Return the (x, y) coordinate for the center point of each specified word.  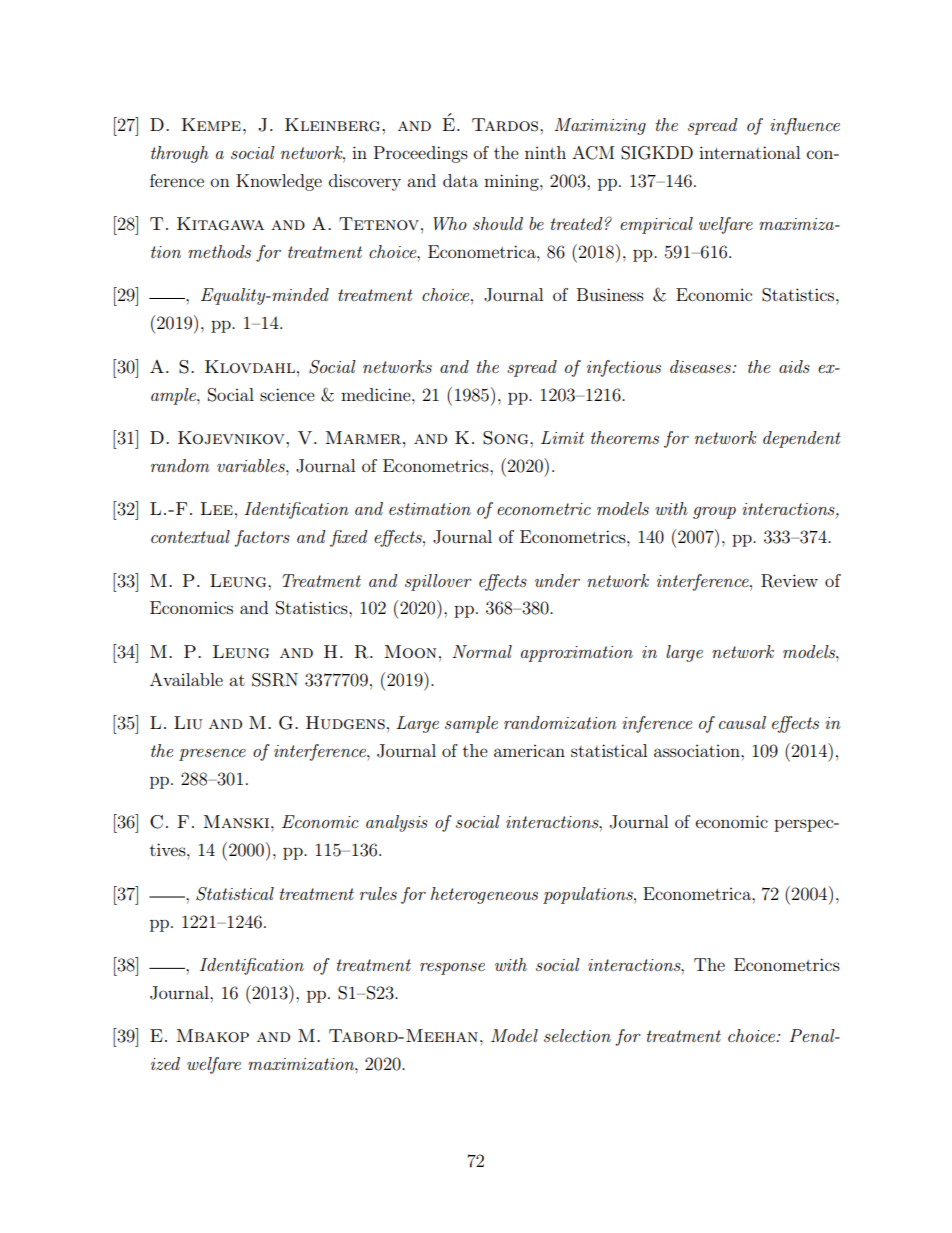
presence (212, 755)
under (557, 580)
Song (507, 438)
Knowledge (279, 182)
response (452, 969)
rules (378, 893)
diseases (701, 366)
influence (805, 126)
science (287, 394)
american (529, 751)
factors (262, 538)
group (714, 513)
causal (742, 722)
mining (512, 182)
